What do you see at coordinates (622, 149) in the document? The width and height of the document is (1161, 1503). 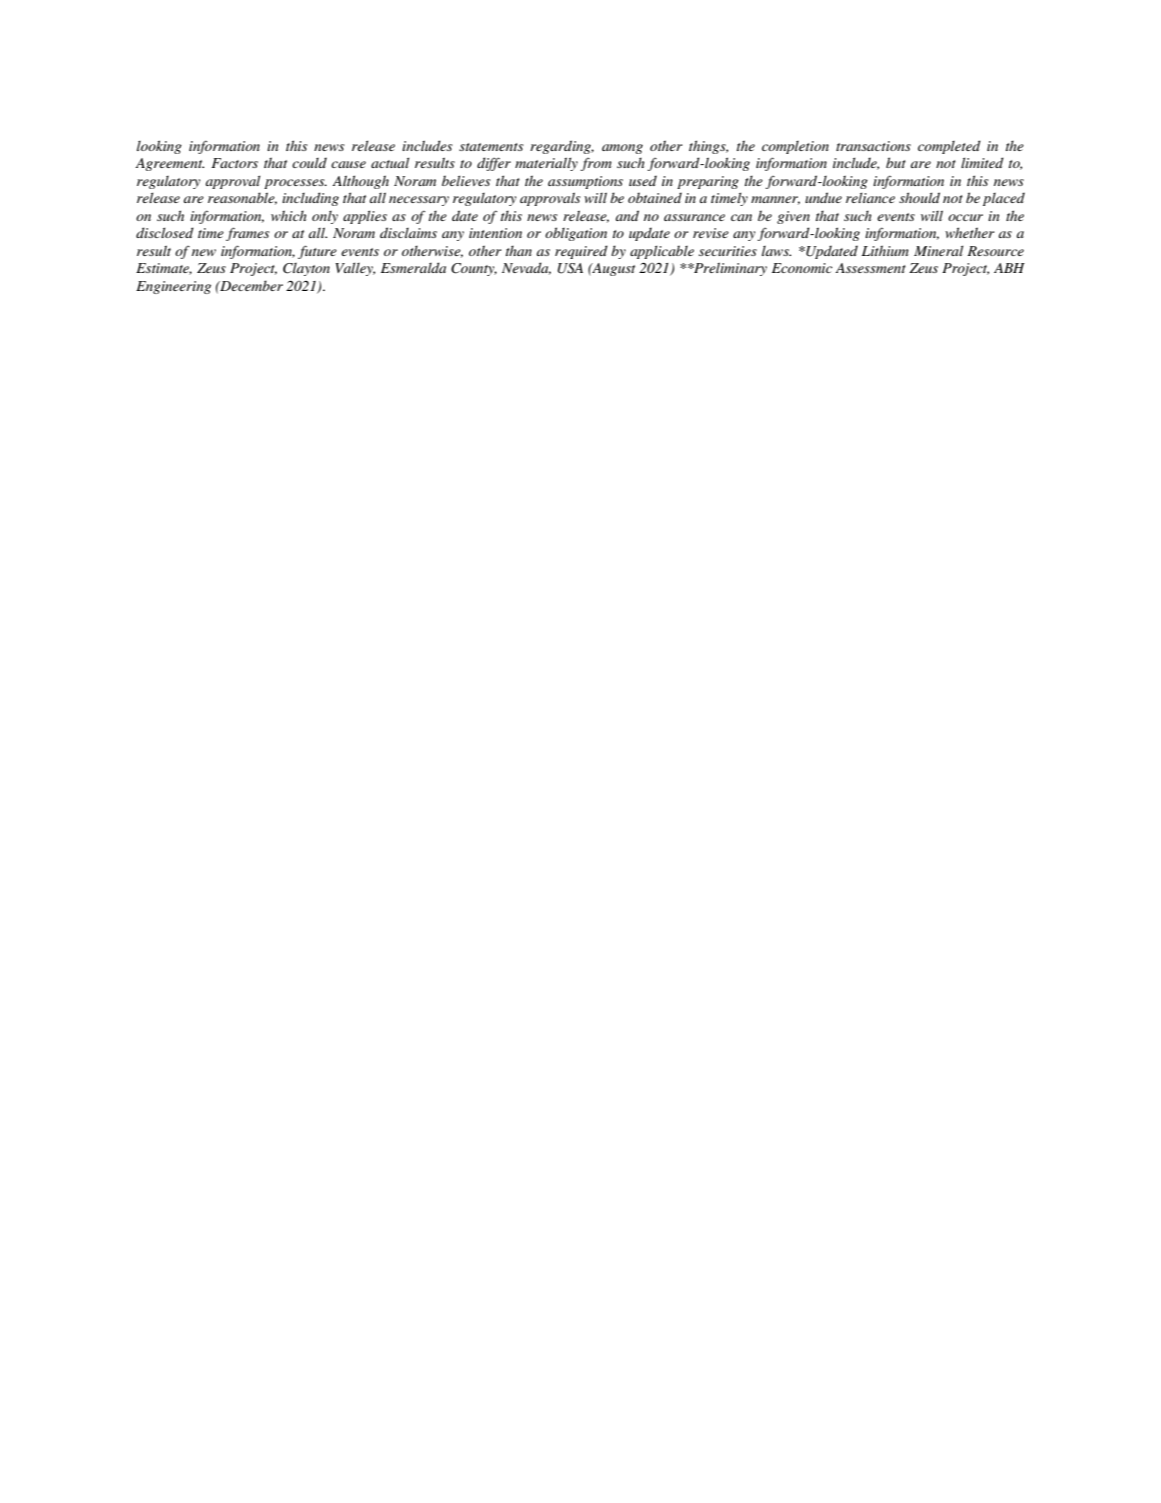 I see `among` at bounding box center [622, 149].
